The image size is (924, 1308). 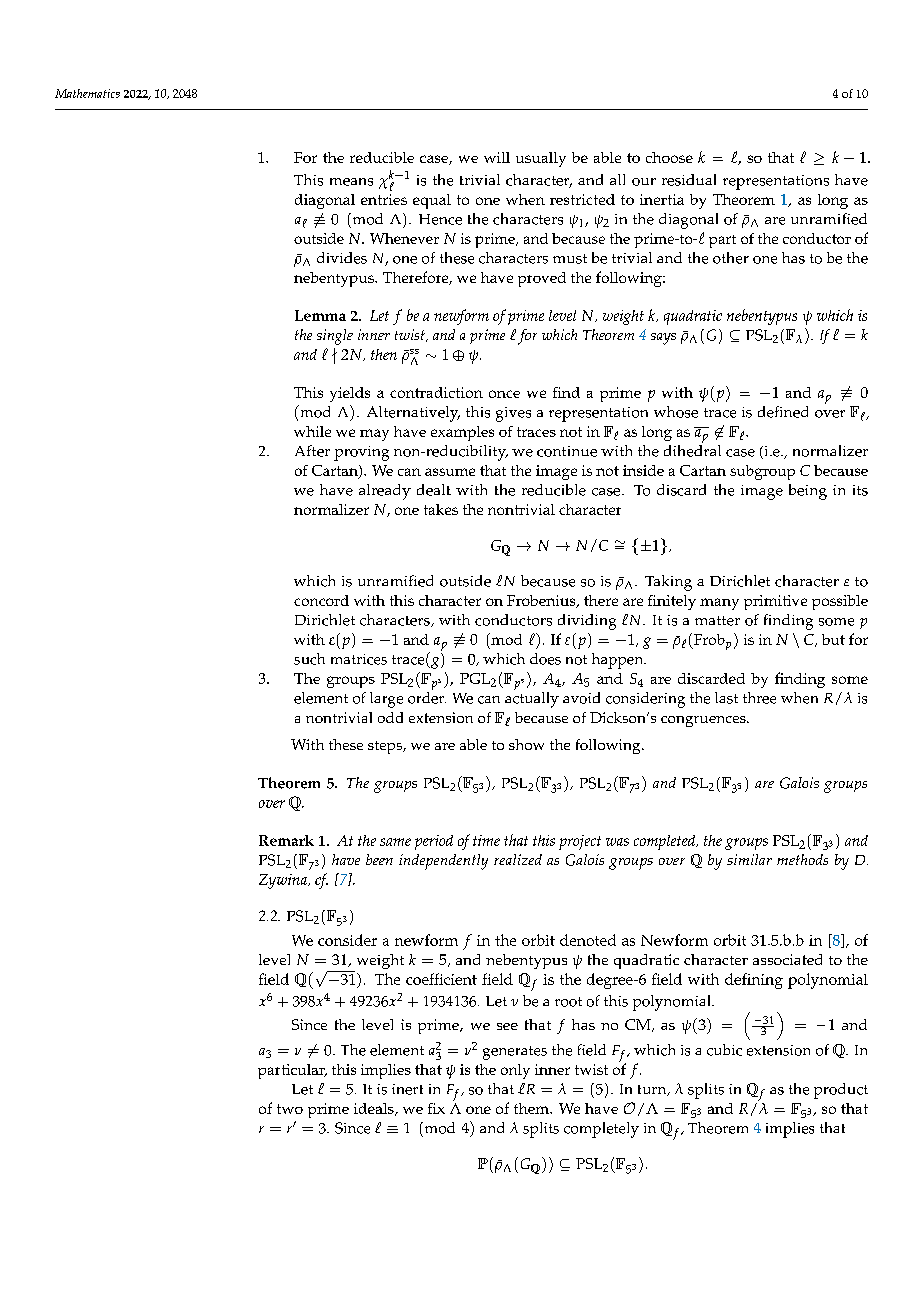 I want to click on residual, so click(x=689, y=180).
